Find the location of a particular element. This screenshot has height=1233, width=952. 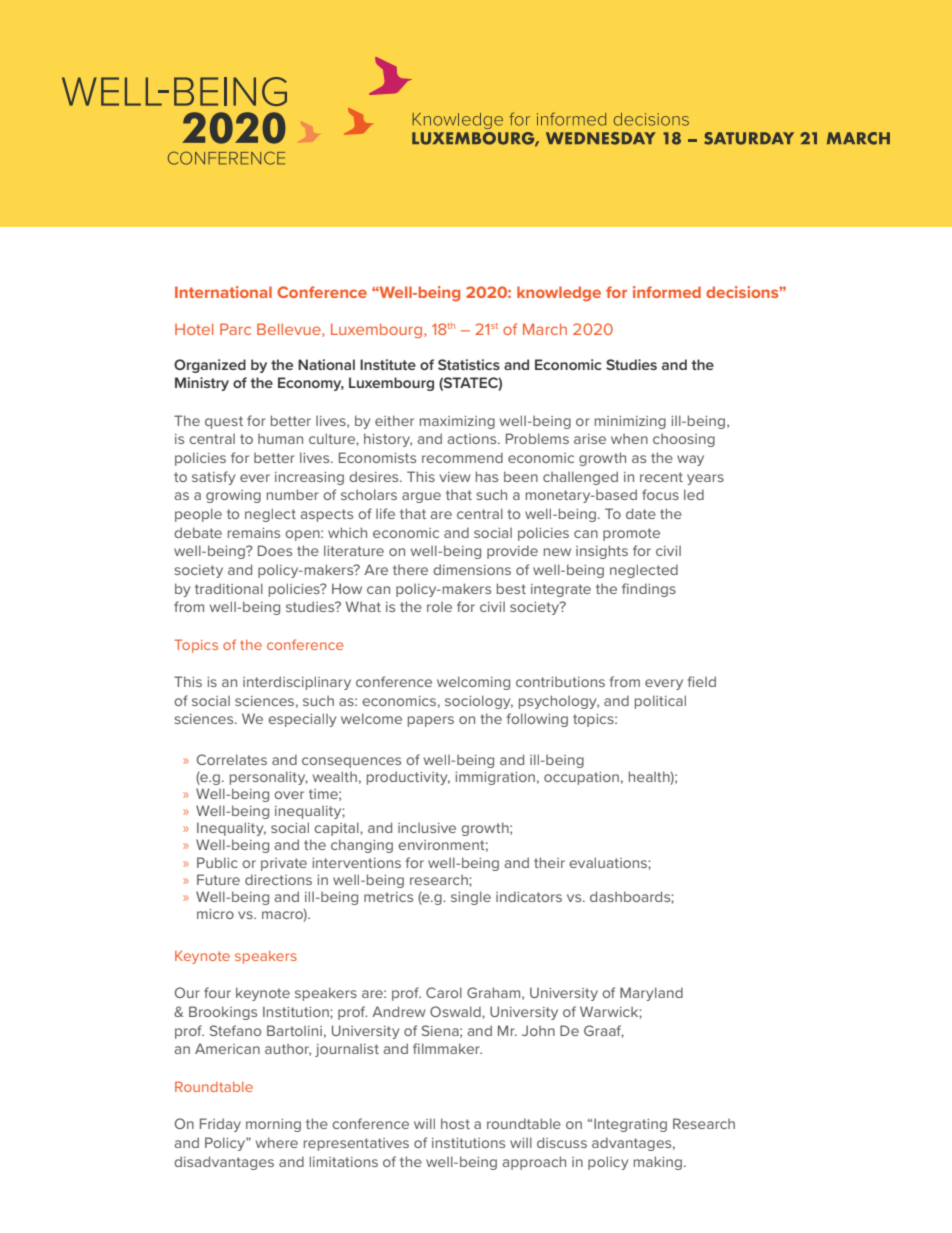

single is located at coordinates (471, 898).
